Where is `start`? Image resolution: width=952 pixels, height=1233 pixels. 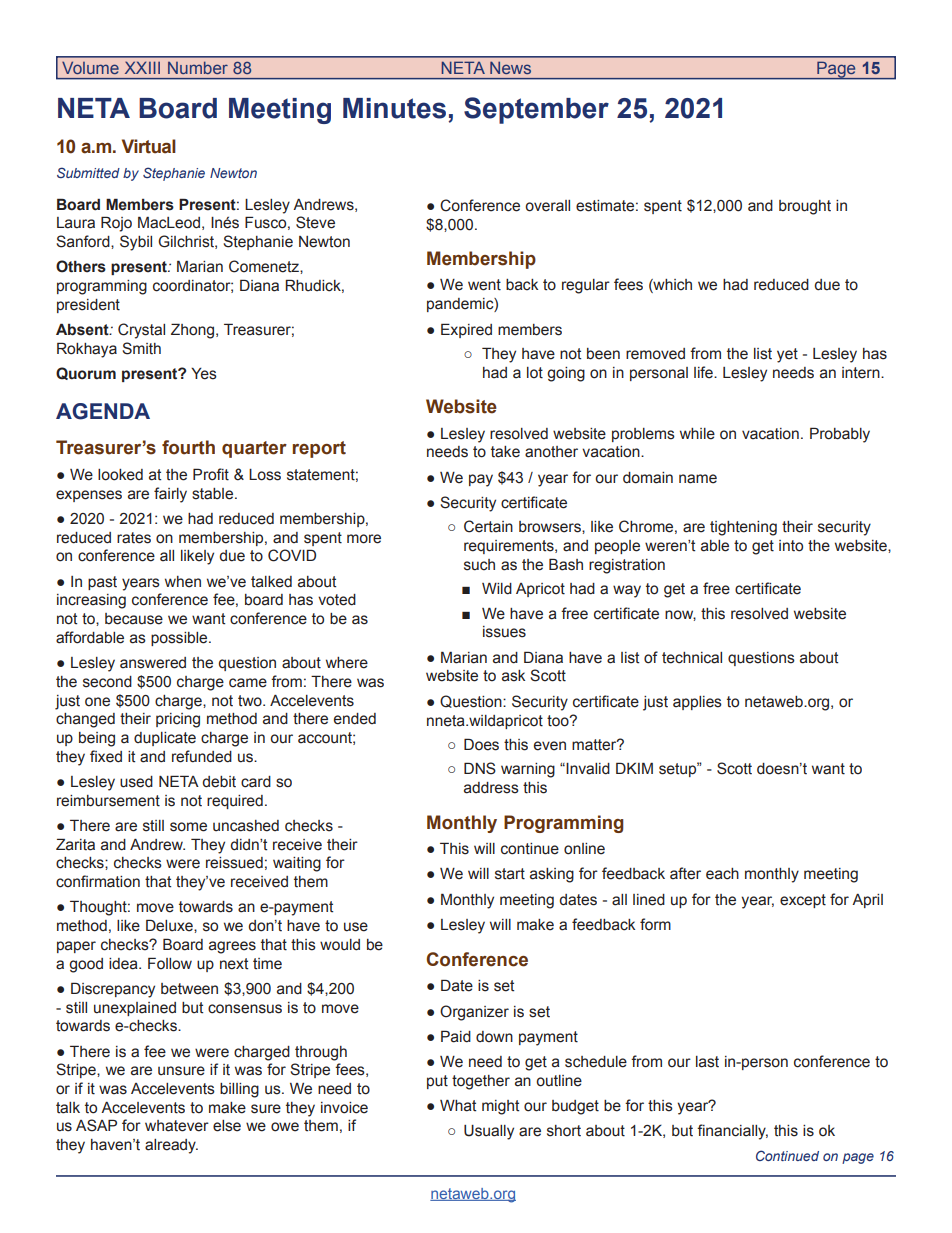 start is located at coordinates (510, 874).
